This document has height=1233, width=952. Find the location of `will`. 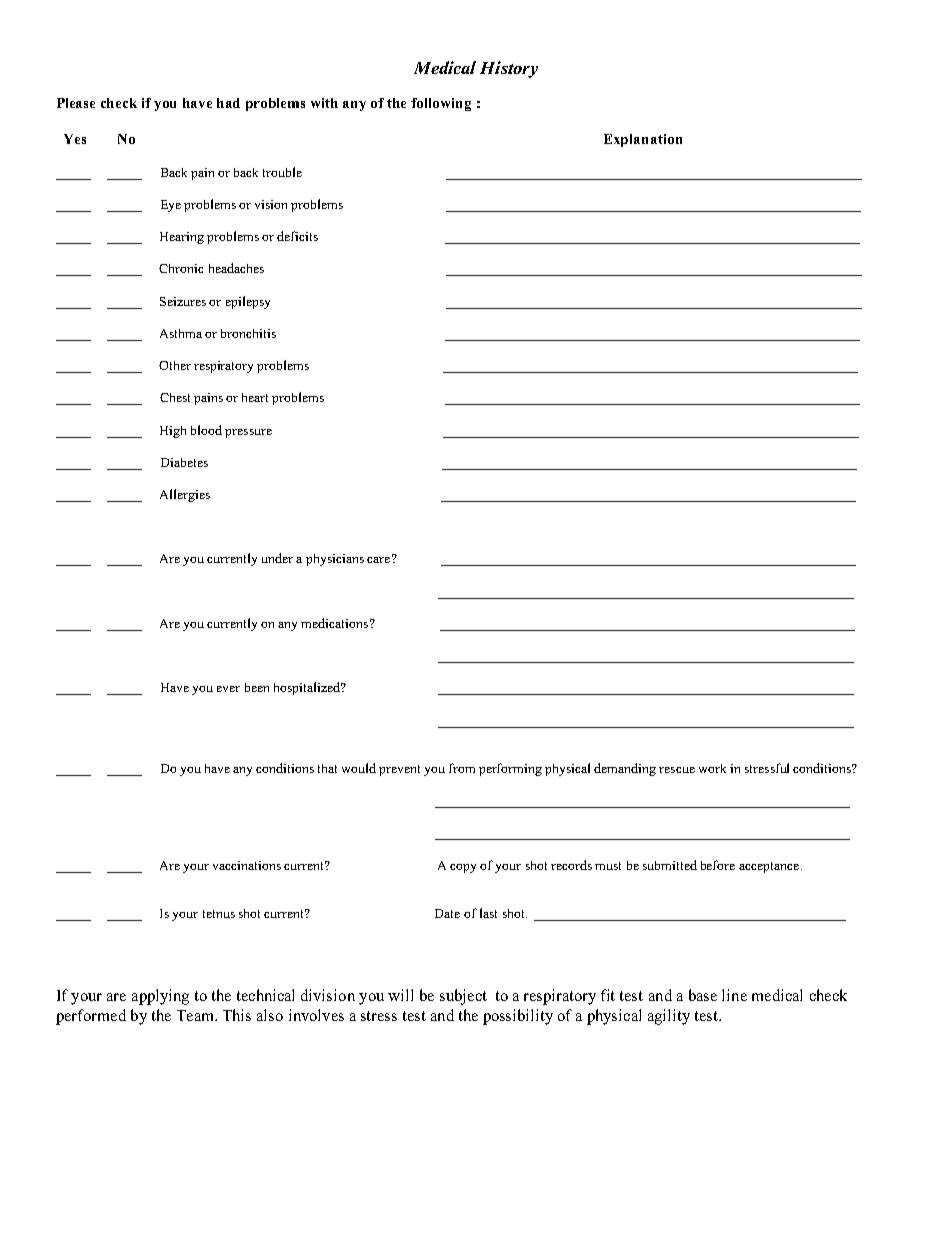

will is located at coordinates (400, 995).
